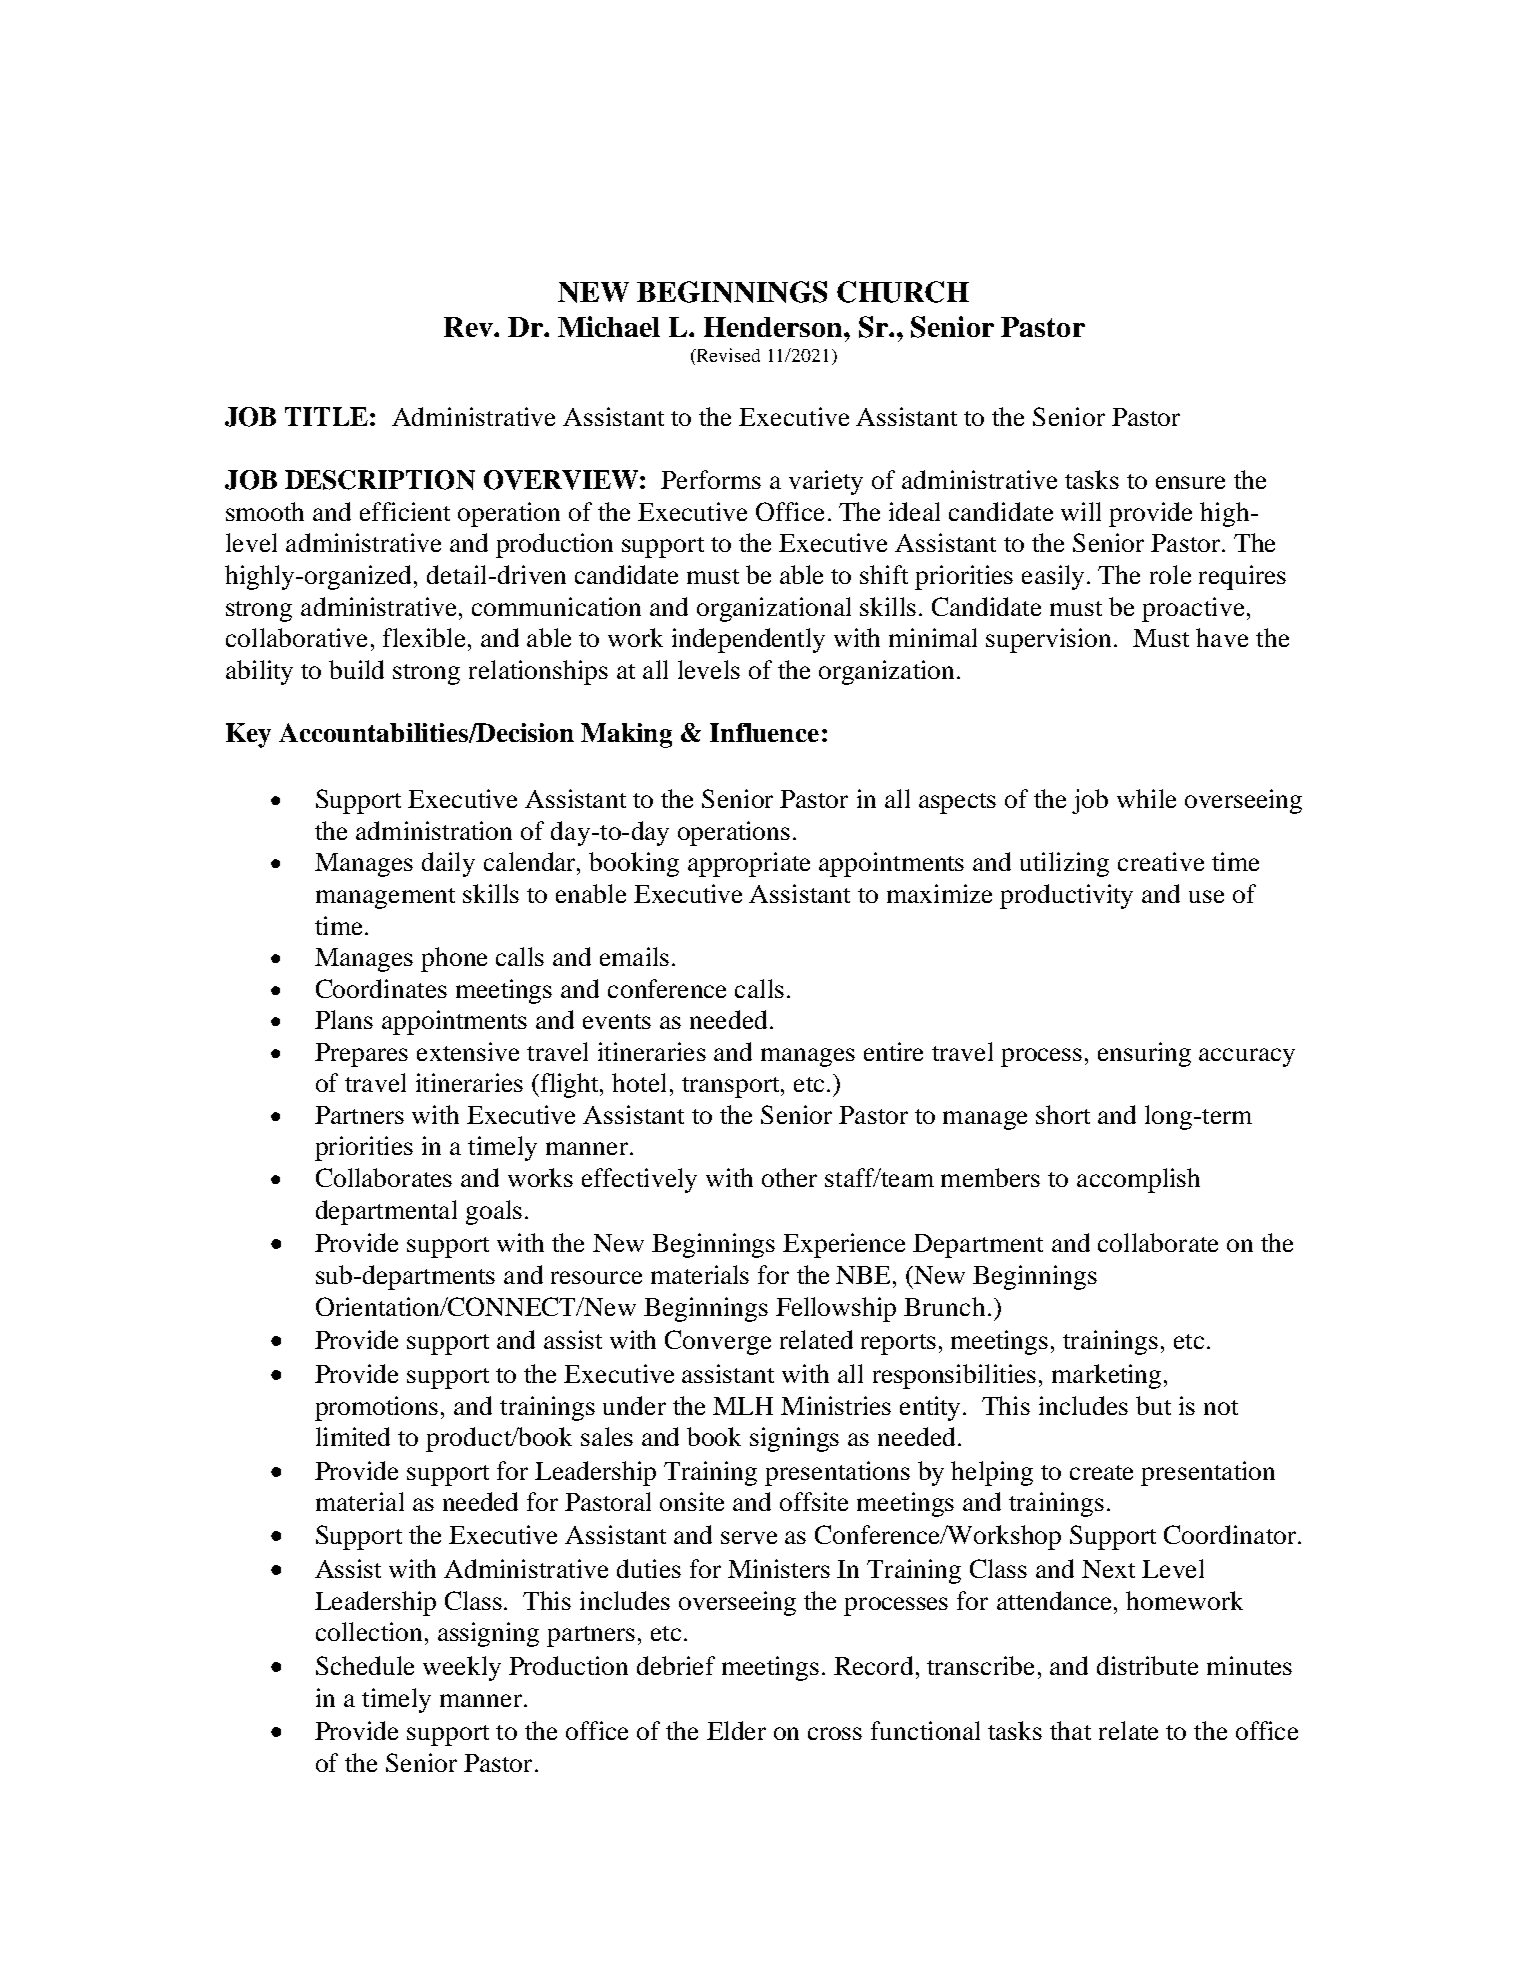 The width and height of the document is (1528, 1977). I want to click on Elder, so click(736, 1730).
